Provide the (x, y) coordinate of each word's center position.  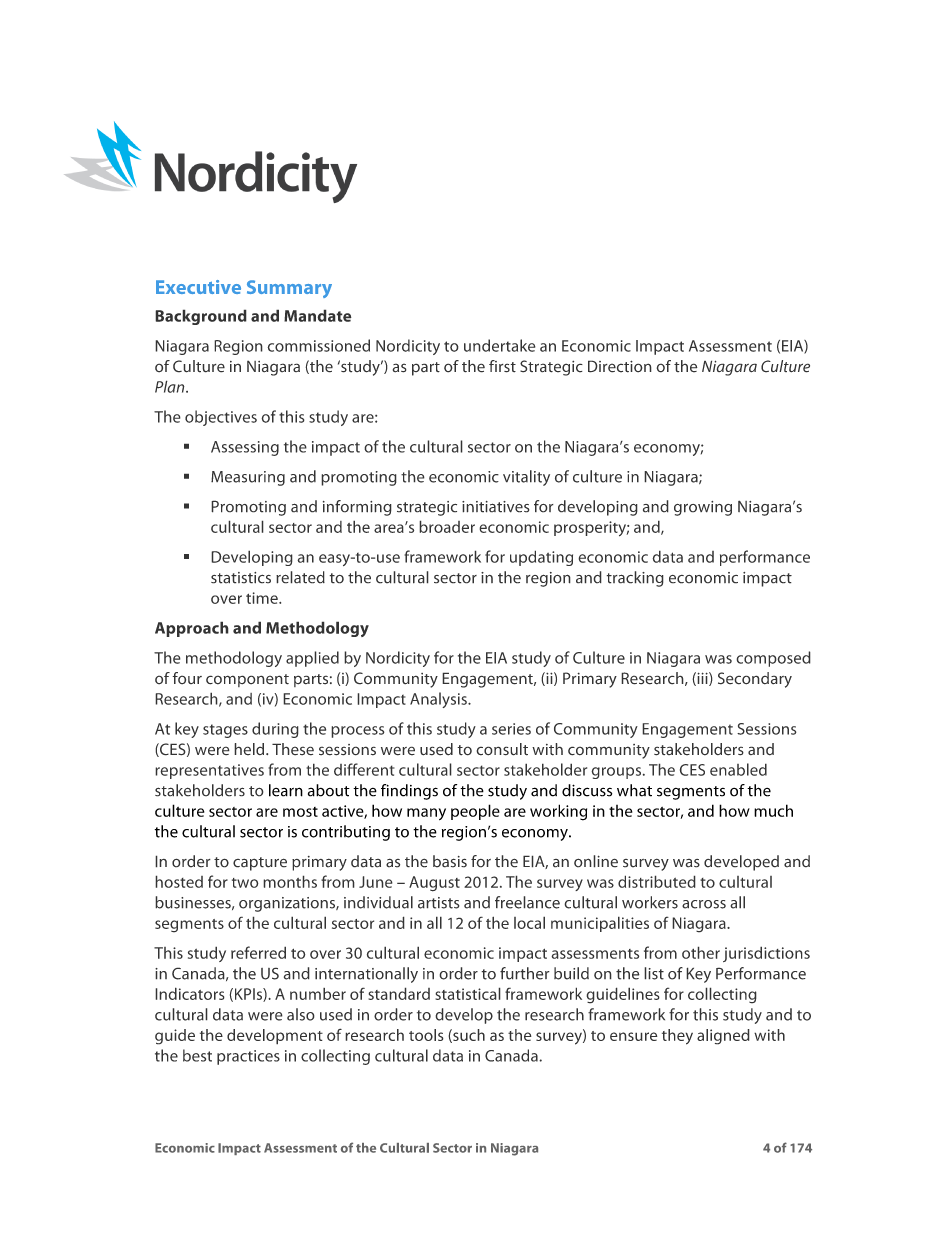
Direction (620, 366)
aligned (723, 1037)
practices (248, 1057)
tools (426, 1035)
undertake (500, 345)
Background (201, 317)
